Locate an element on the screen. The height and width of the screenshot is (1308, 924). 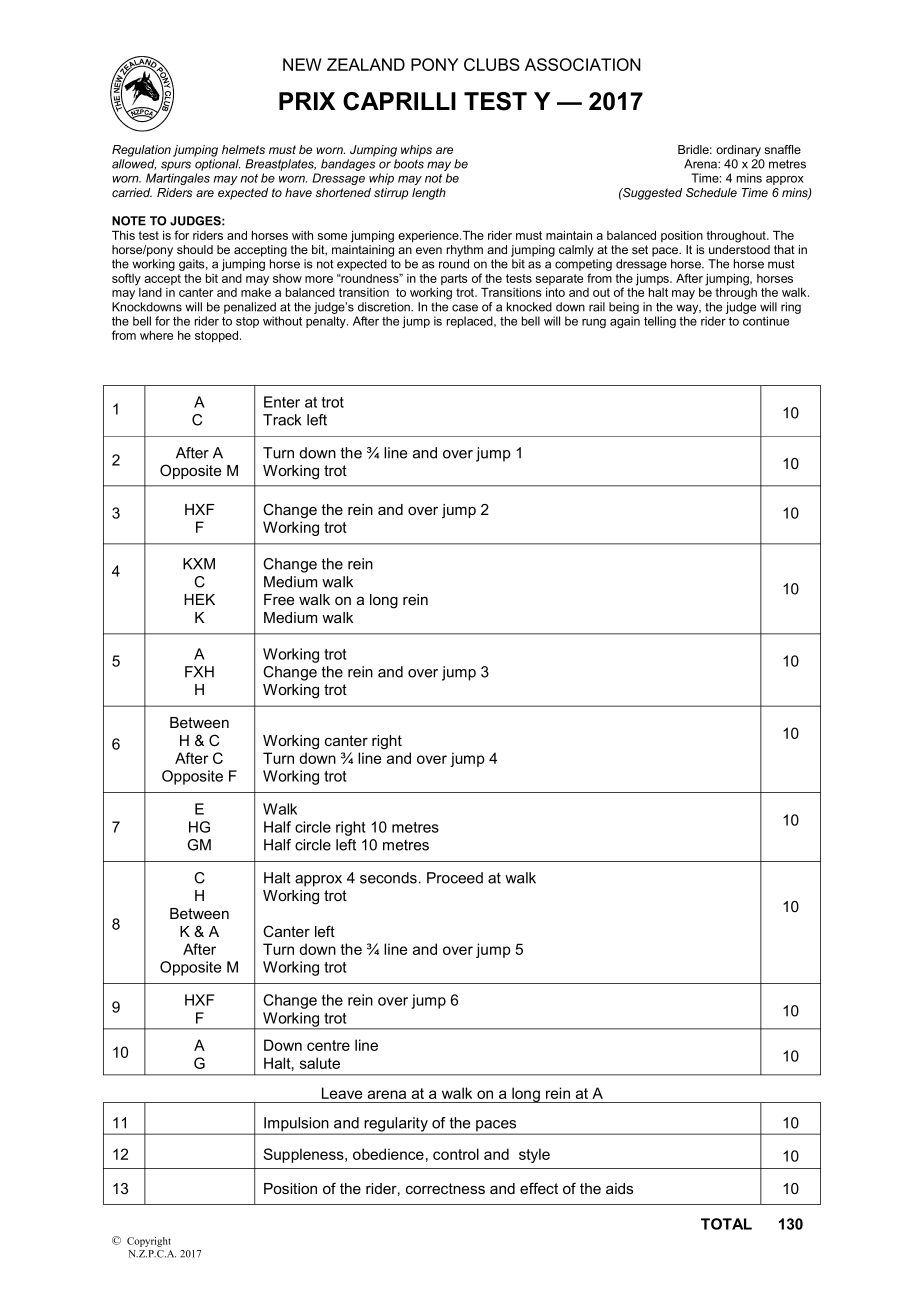
CLUBS is located at coordinates (492, 64).
